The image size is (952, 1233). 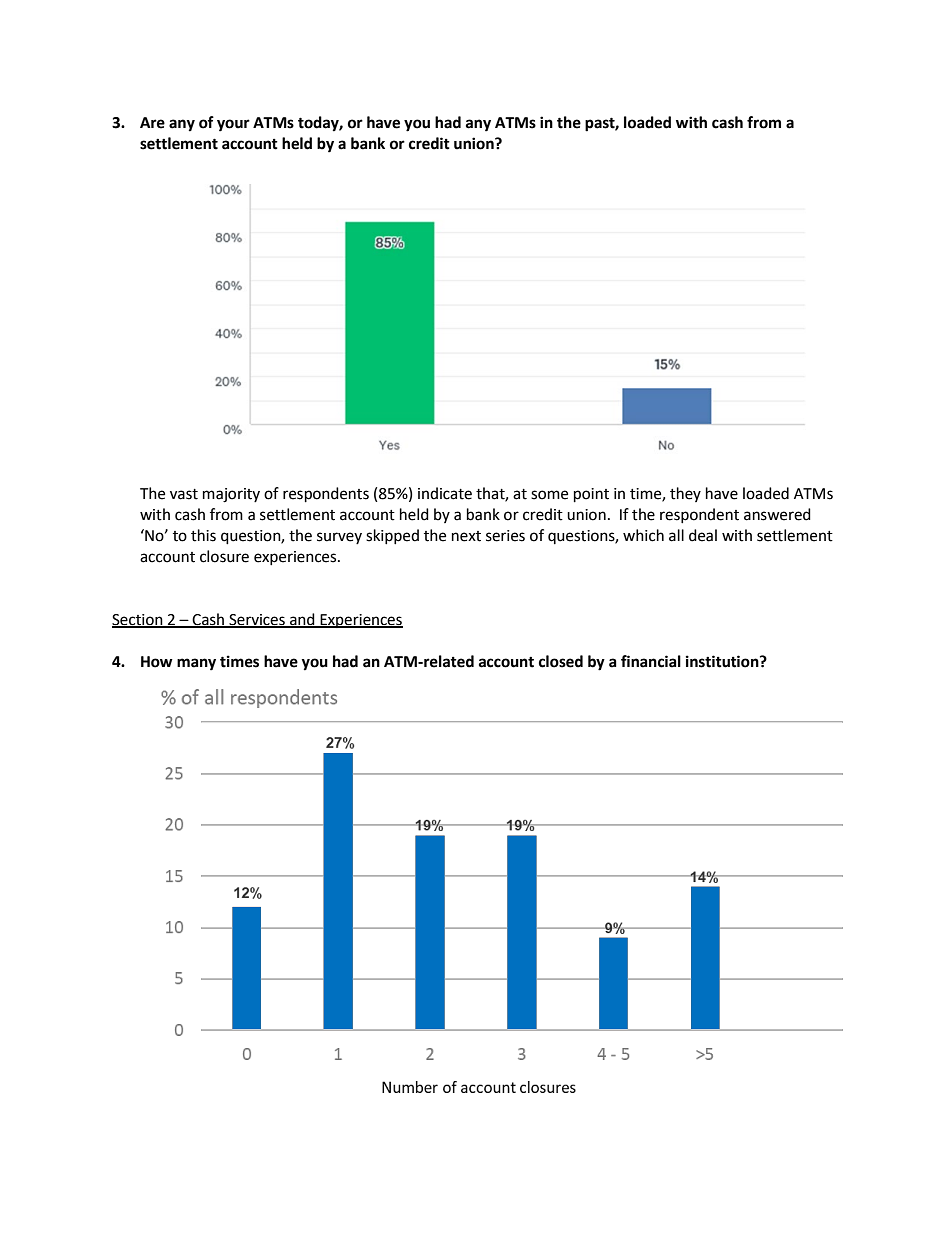 I want to click on this, so click(x=203, y=535).
